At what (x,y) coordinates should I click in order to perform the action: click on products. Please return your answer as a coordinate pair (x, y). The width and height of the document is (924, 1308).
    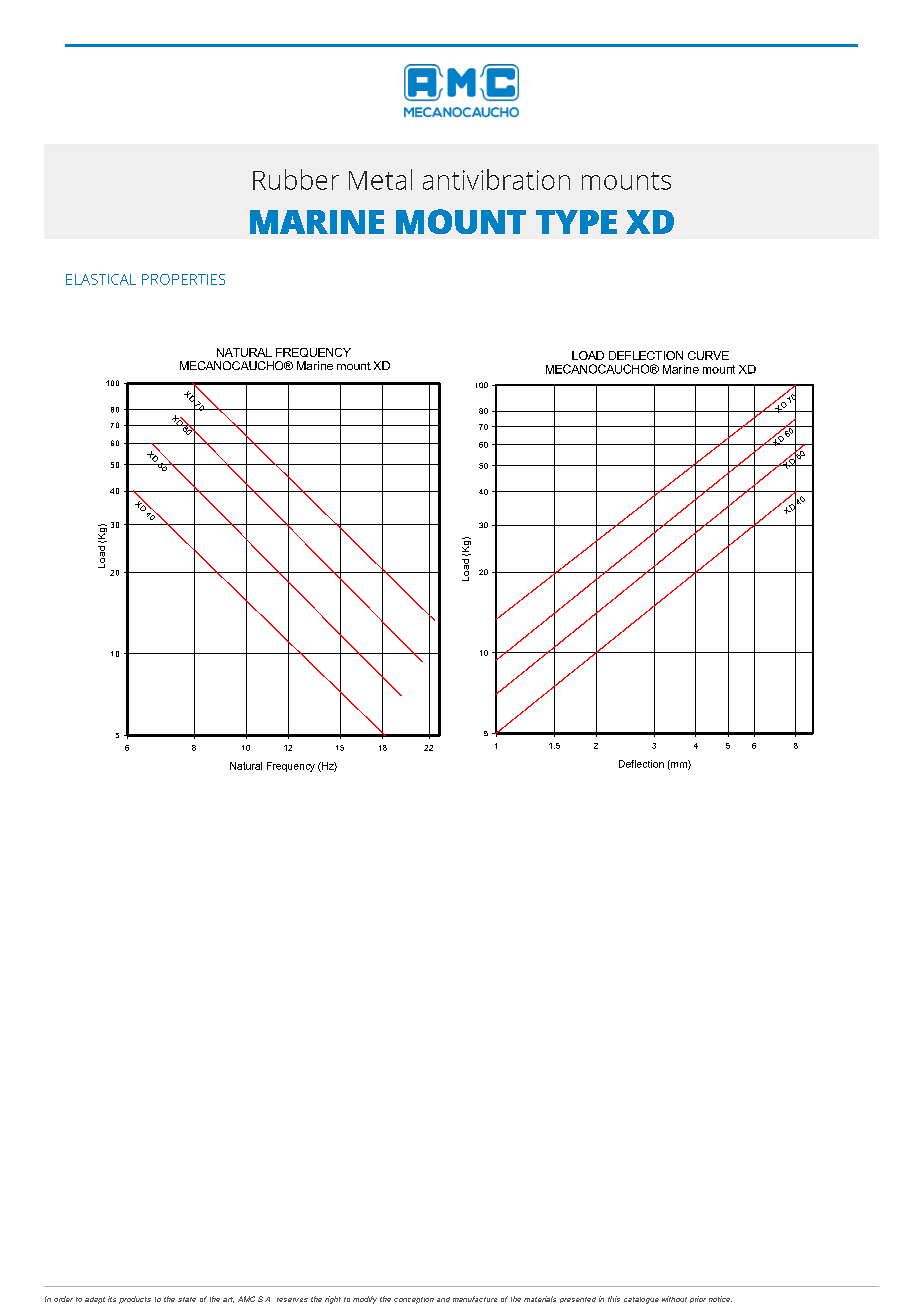
    Looking at the image, I should click on (135, 1300).
